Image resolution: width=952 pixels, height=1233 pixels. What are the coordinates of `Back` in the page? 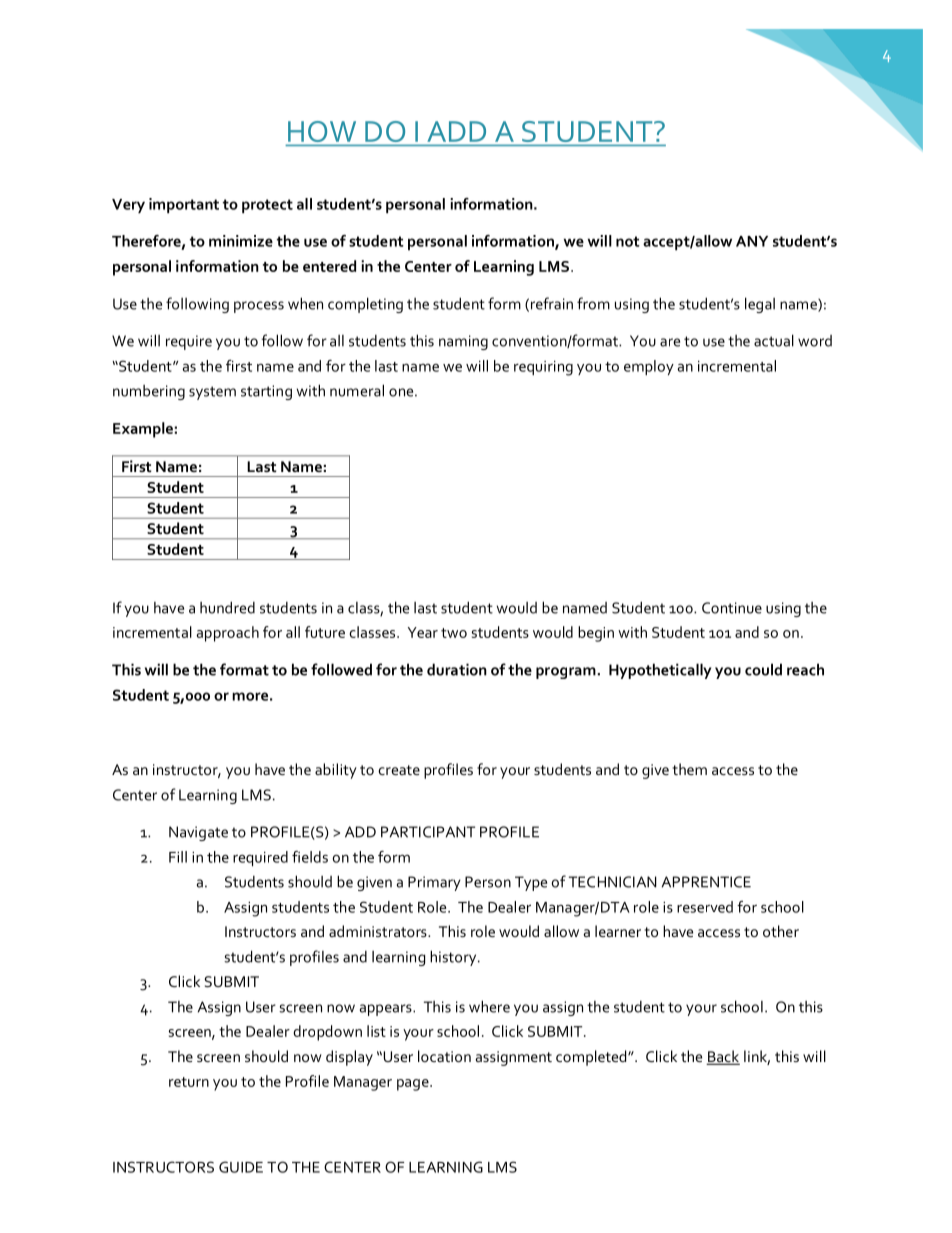 It's located at (723, 1057).
